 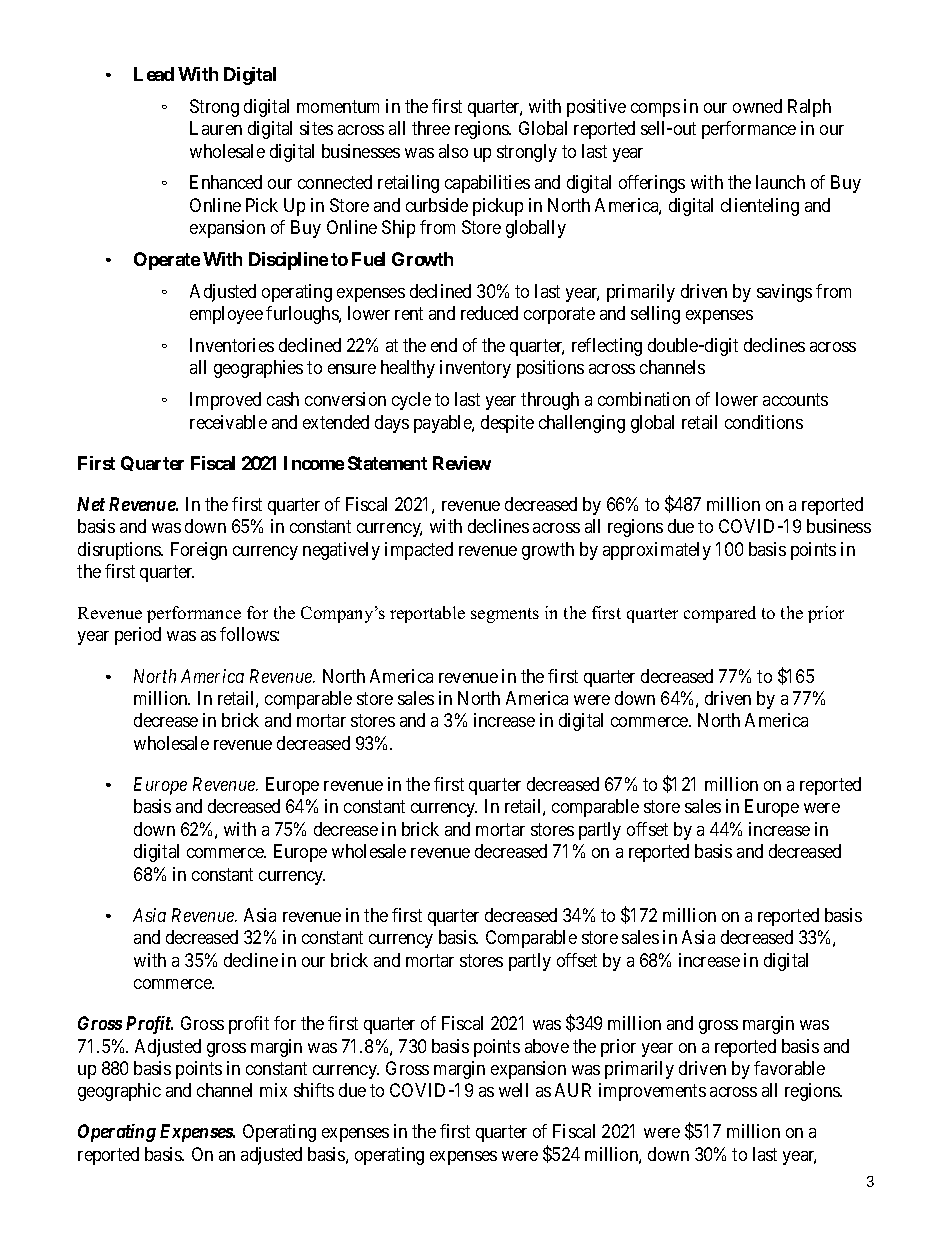 What do you see at coordinates (411, 401) in the screenshot?
I see `cycle` at bounding box center [411, 401].
